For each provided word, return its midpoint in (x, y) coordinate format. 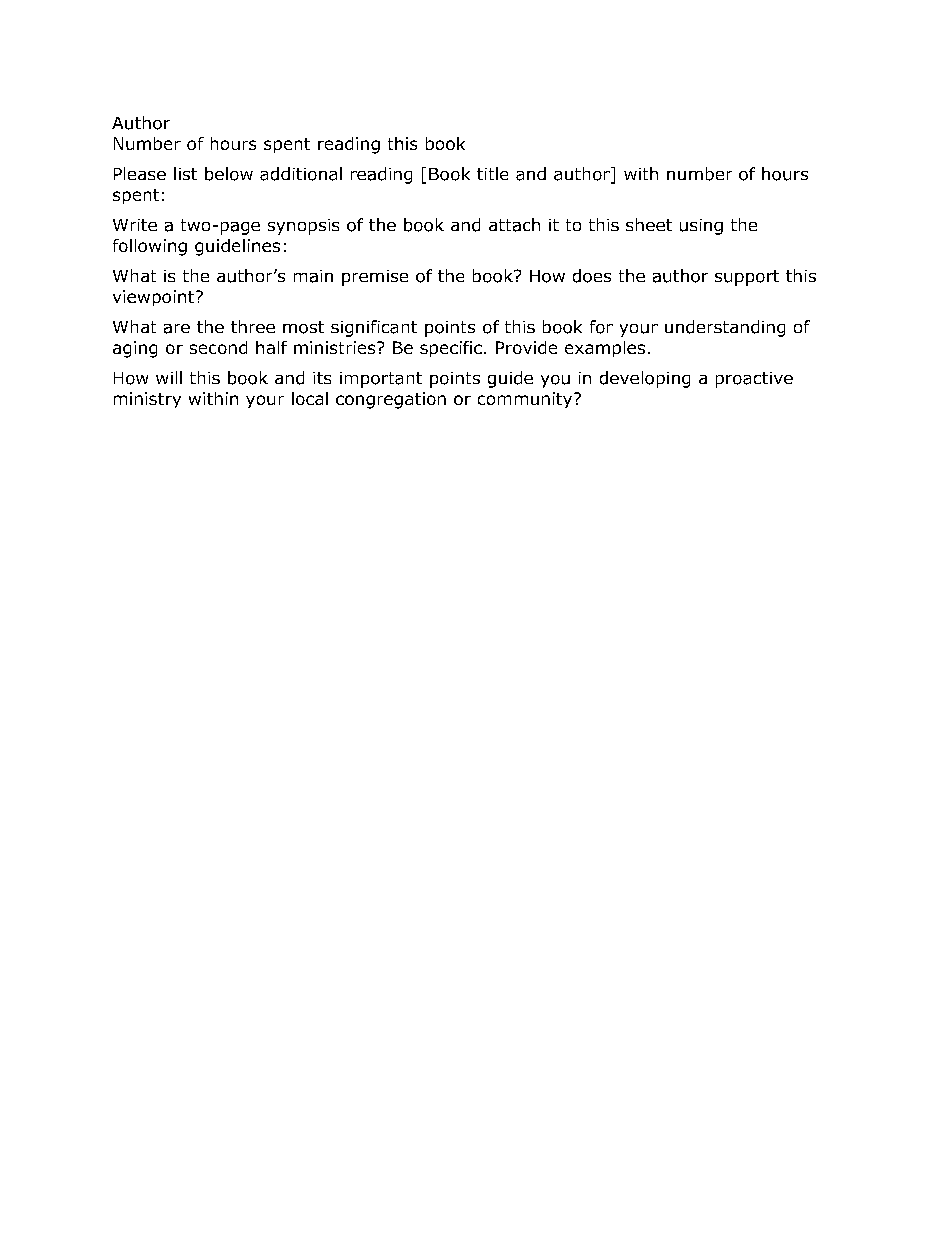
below (229, 174)
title (492, 173)
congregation (391, 400)
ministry (147, 400)
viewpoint (153, 298)
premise (375, 278)
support (747, 278)
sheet (649, 224)
